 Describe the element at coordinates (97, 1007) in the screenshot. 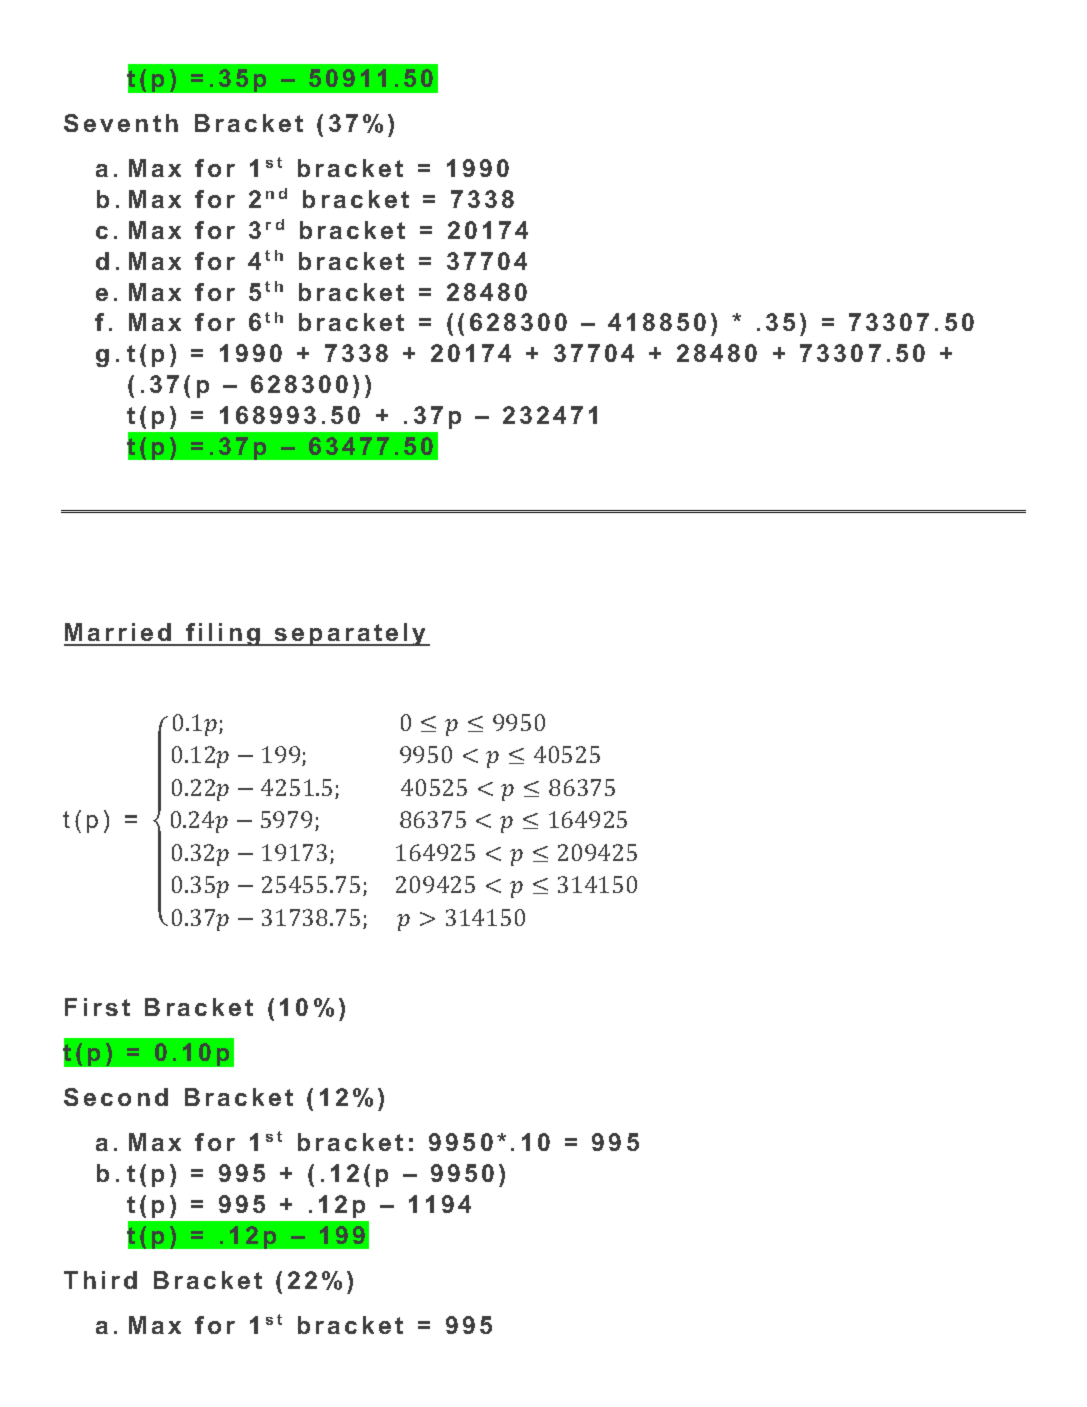

I see `First` at that location.
